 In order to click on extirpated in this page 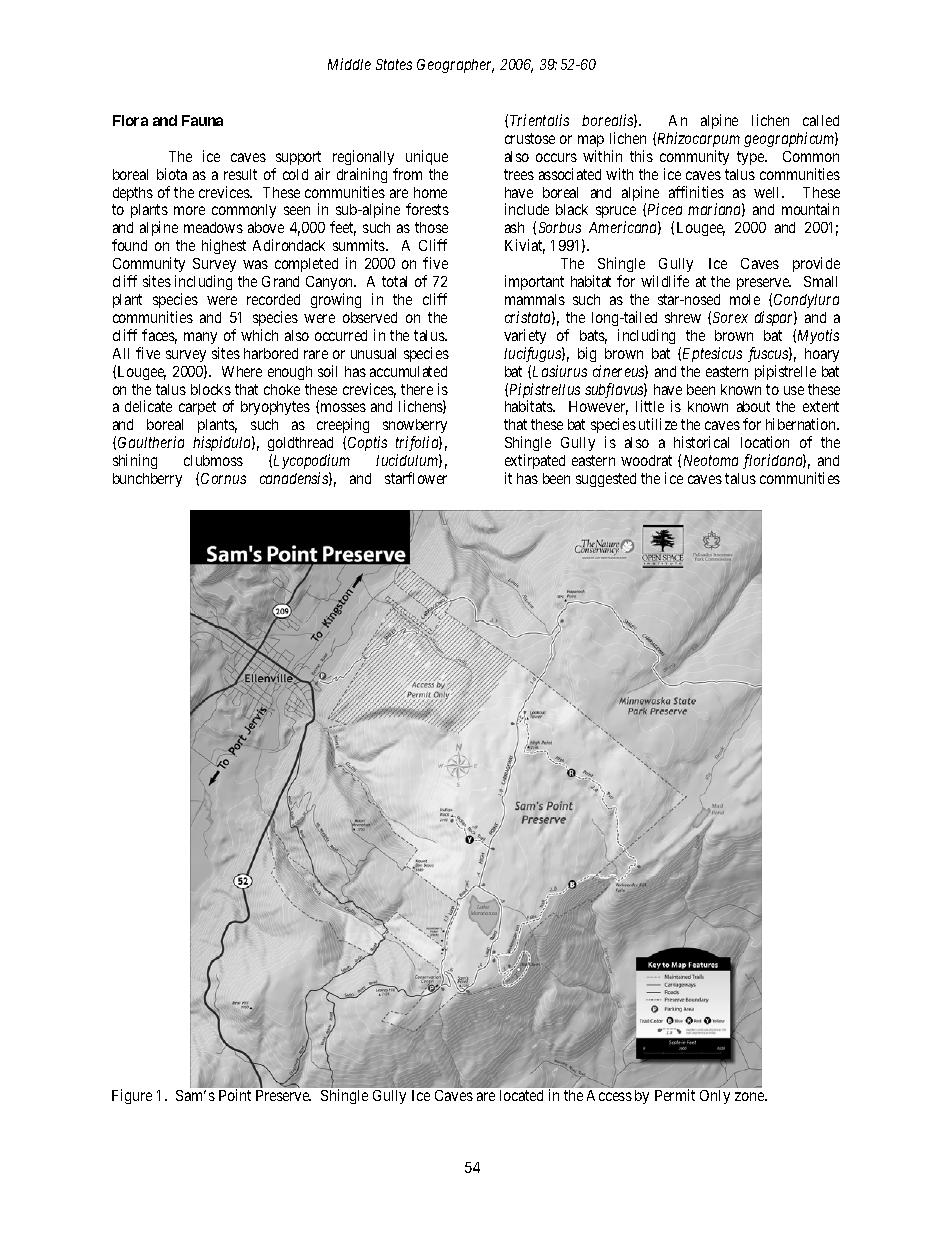, I will do `click(535, 463)`.
